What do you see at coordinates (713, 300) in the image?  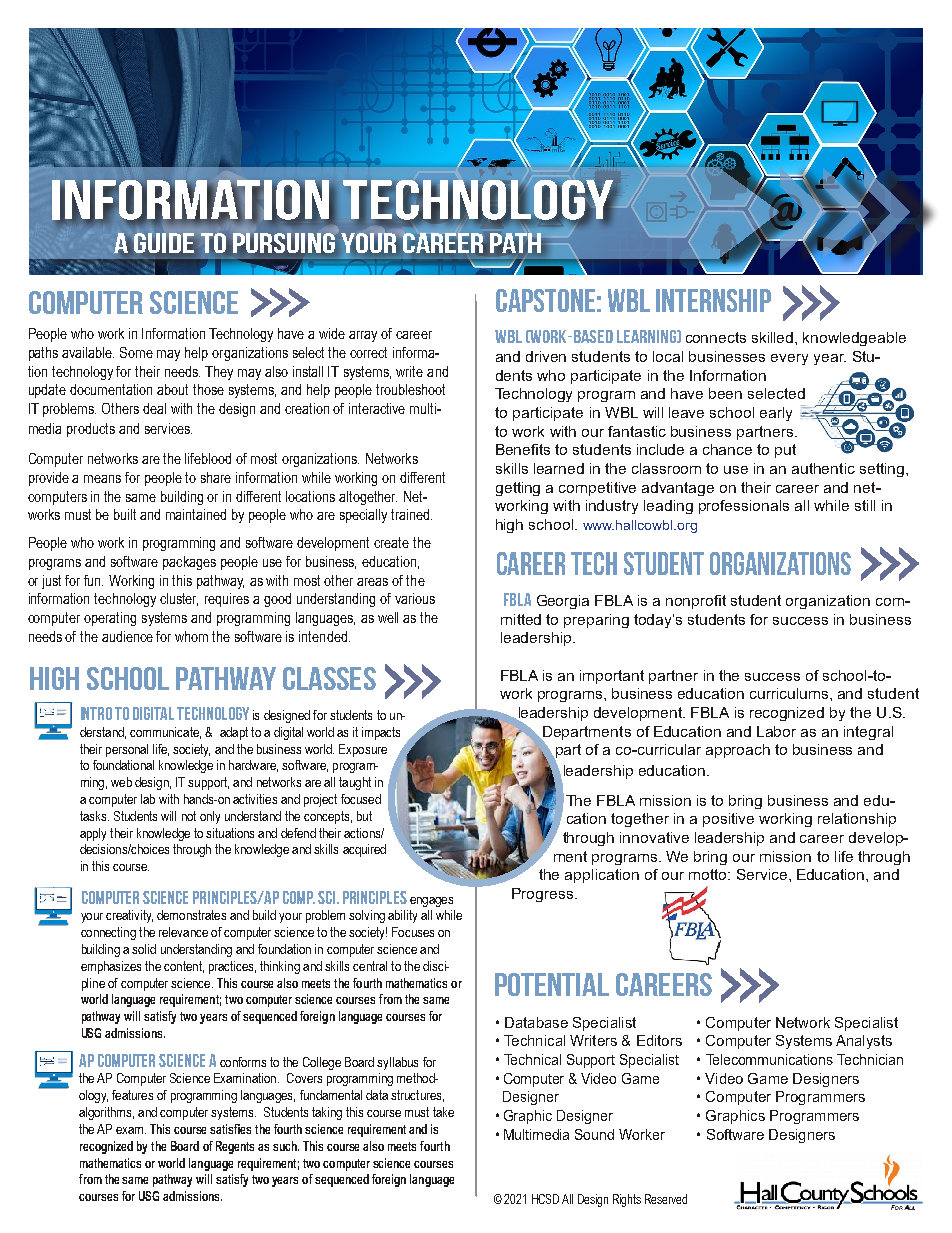 I see `internship` at bounding box center [713, 300].
